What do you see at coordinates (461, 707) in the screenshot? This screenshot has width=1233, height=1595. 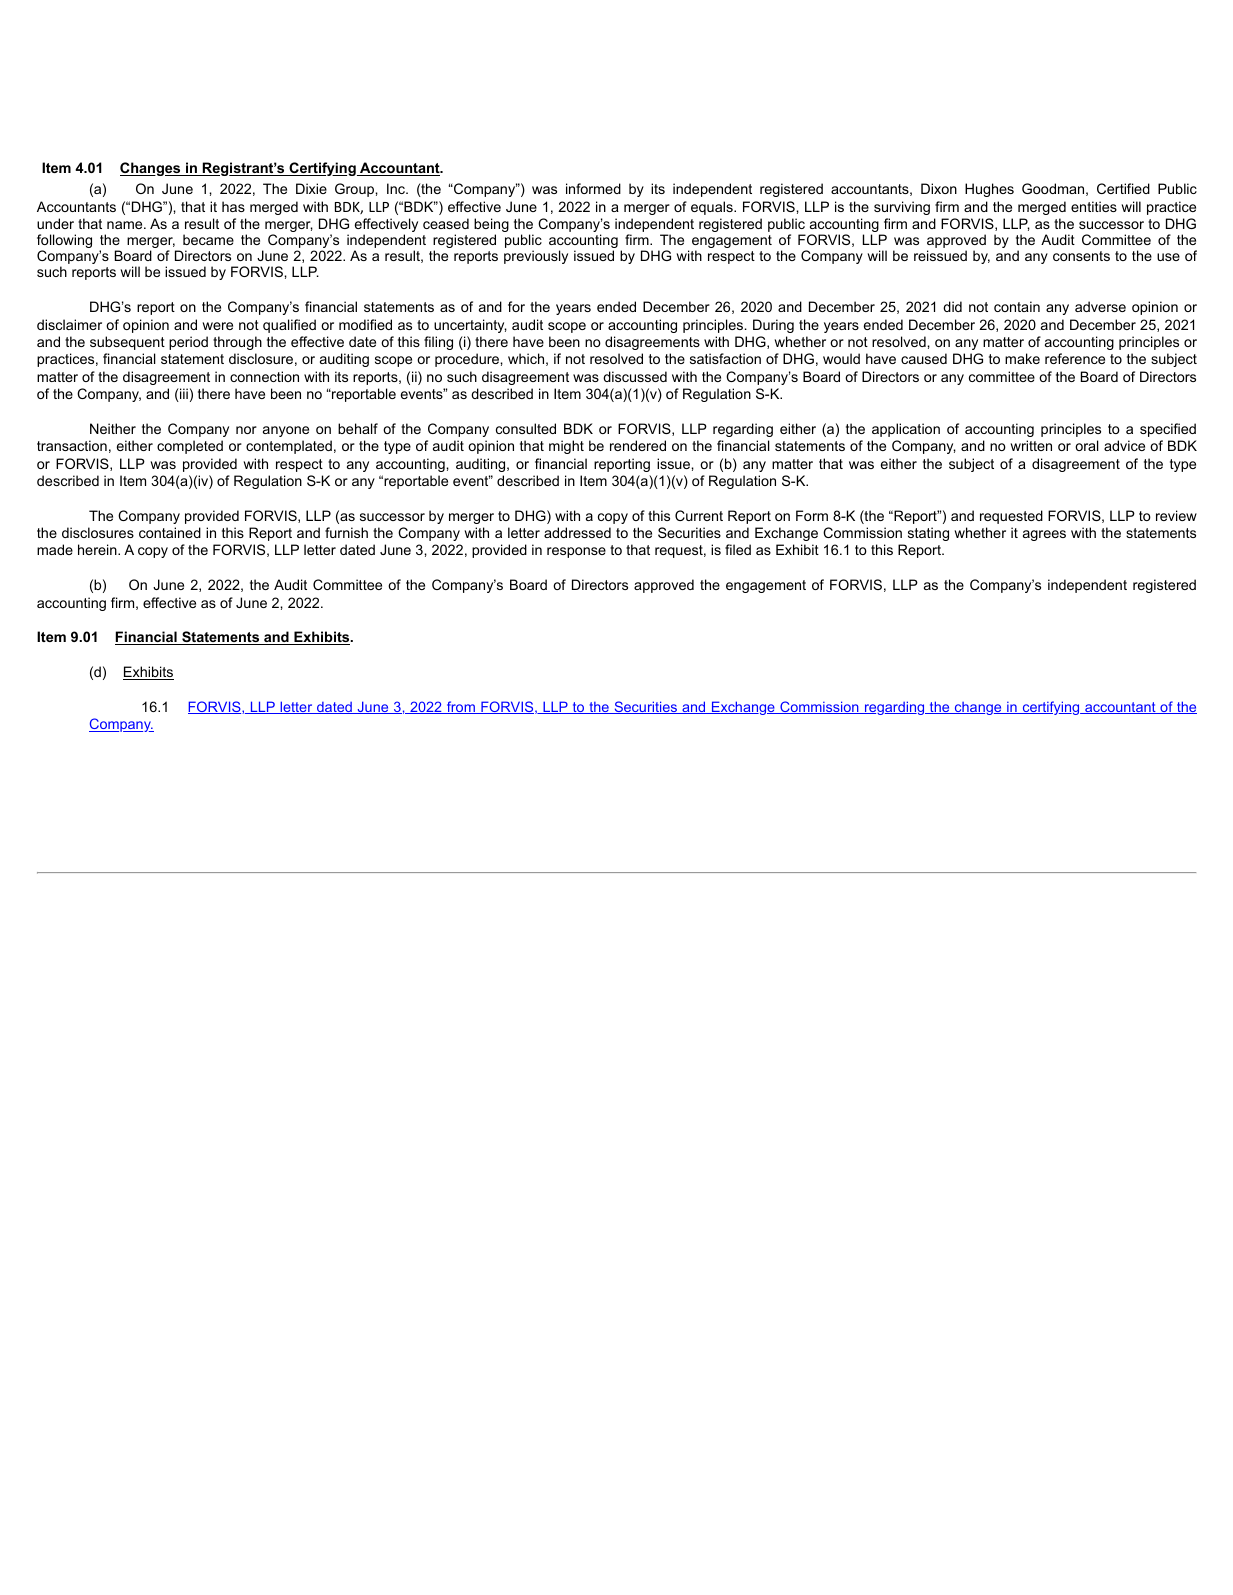 I see `from` at bounding box center [461, 707].
